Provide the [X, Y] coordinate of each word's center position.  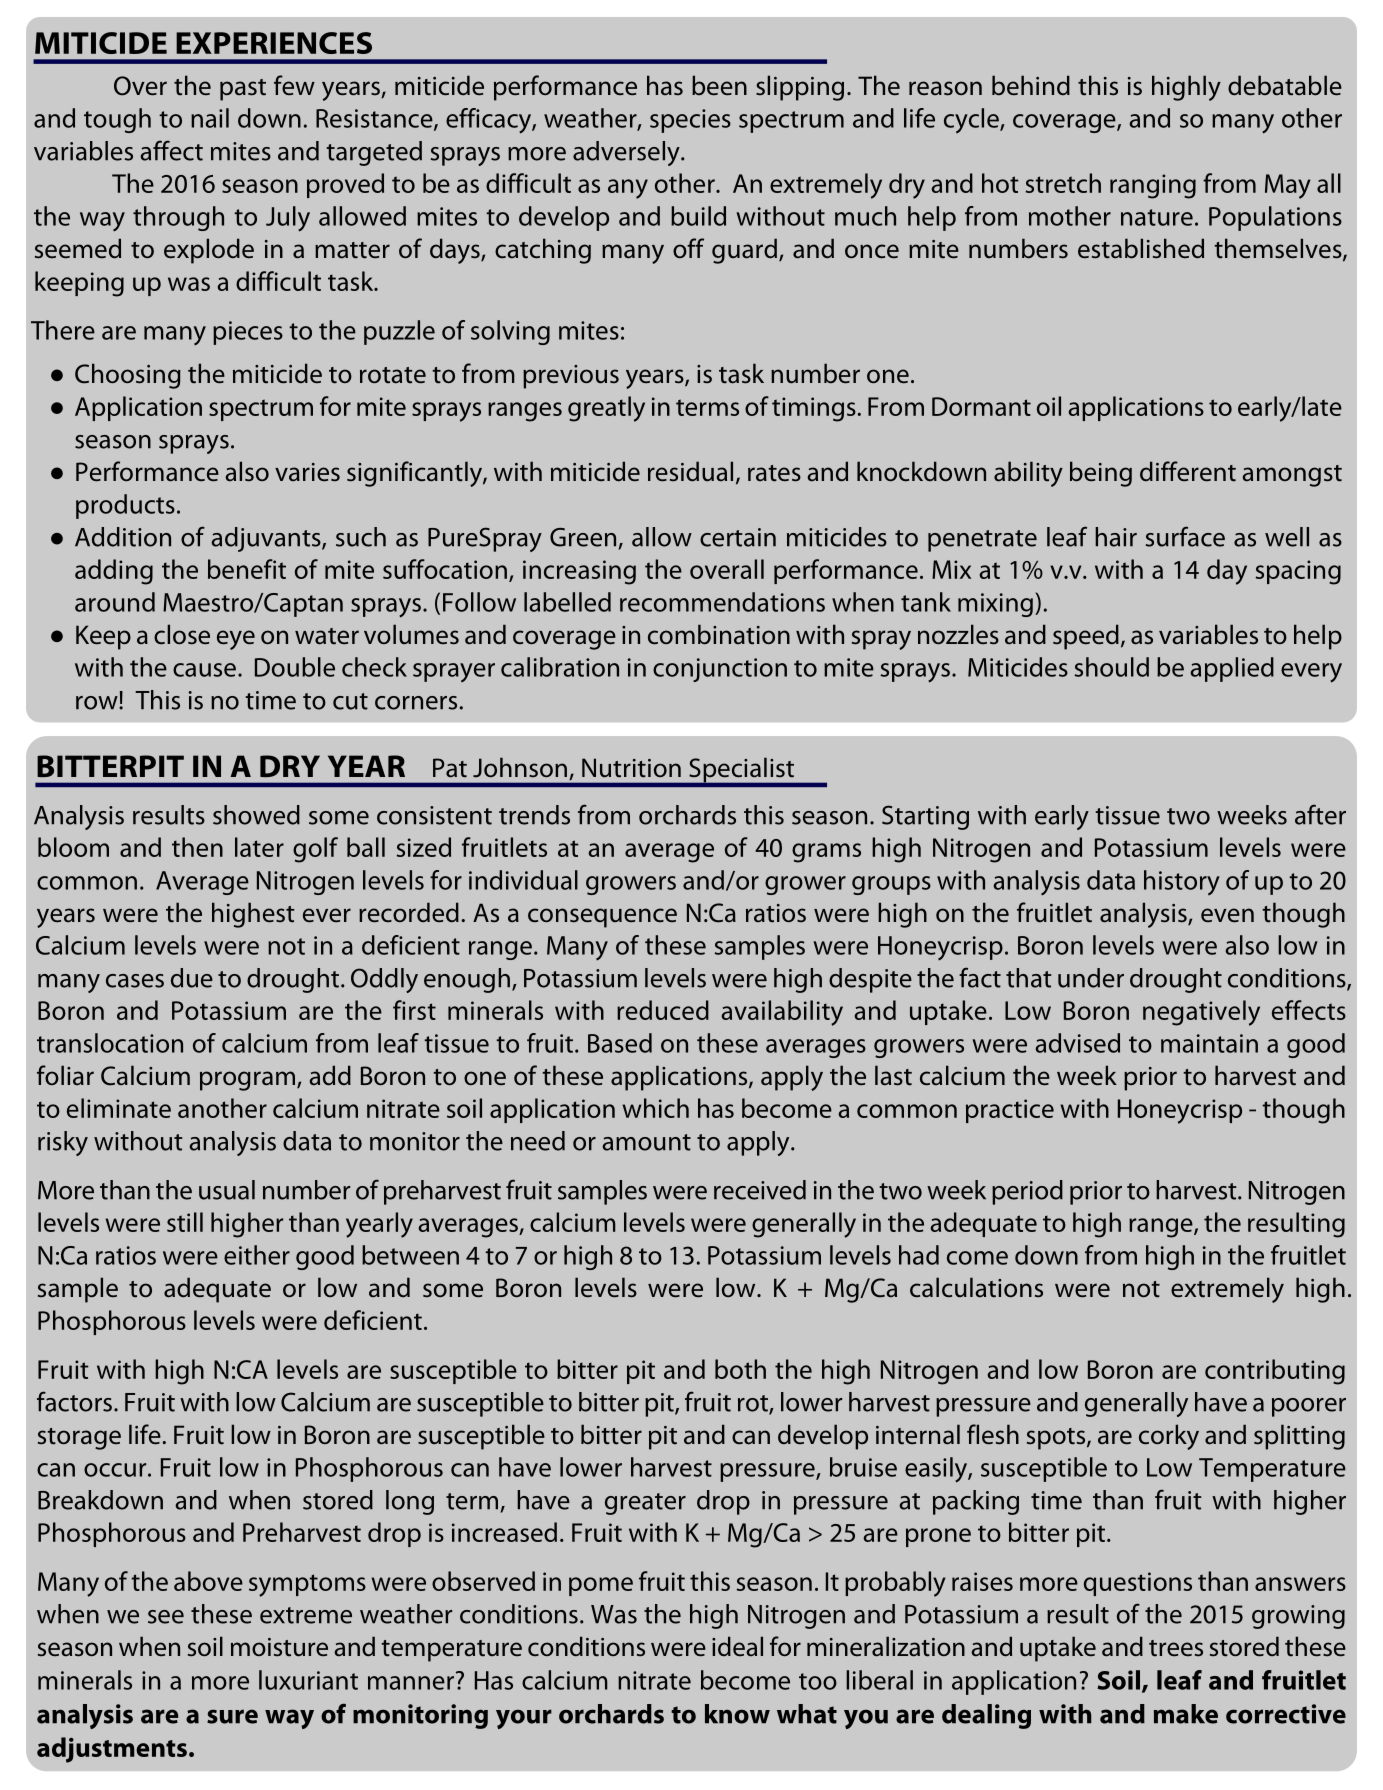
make [1186, 1714]
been [719, 85]
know [737, 1714]
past [243, 90]
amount [646, 1142]
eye [236, 640]
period [1027, 1192]
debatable [1285, 85]
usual [227, 1190]
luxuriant [308, 1680]
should [1111, 667]
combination [719, 634]
